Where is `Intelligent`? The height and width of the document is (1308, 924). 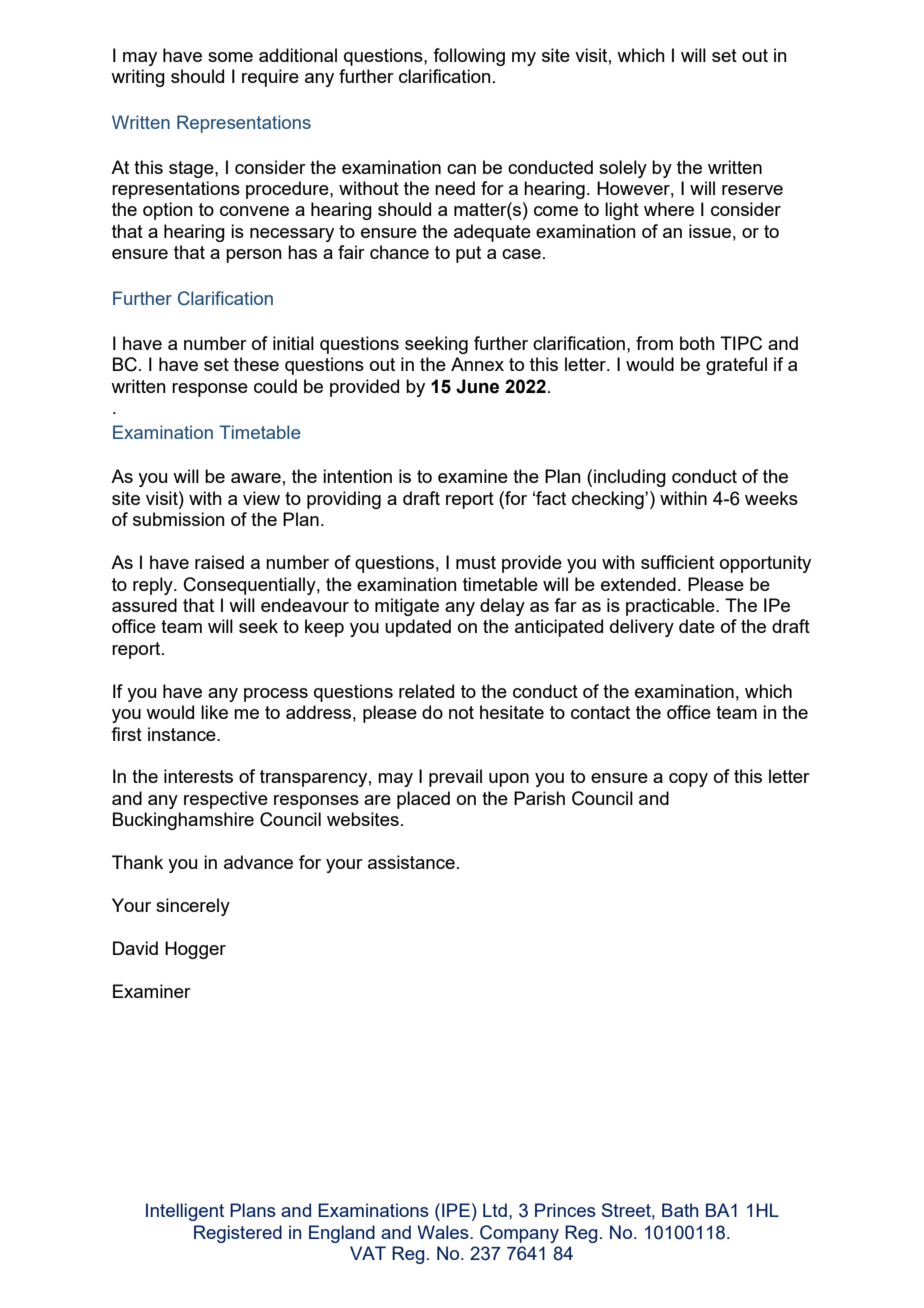
Intelligent is located at coordinates (185, 1212).
